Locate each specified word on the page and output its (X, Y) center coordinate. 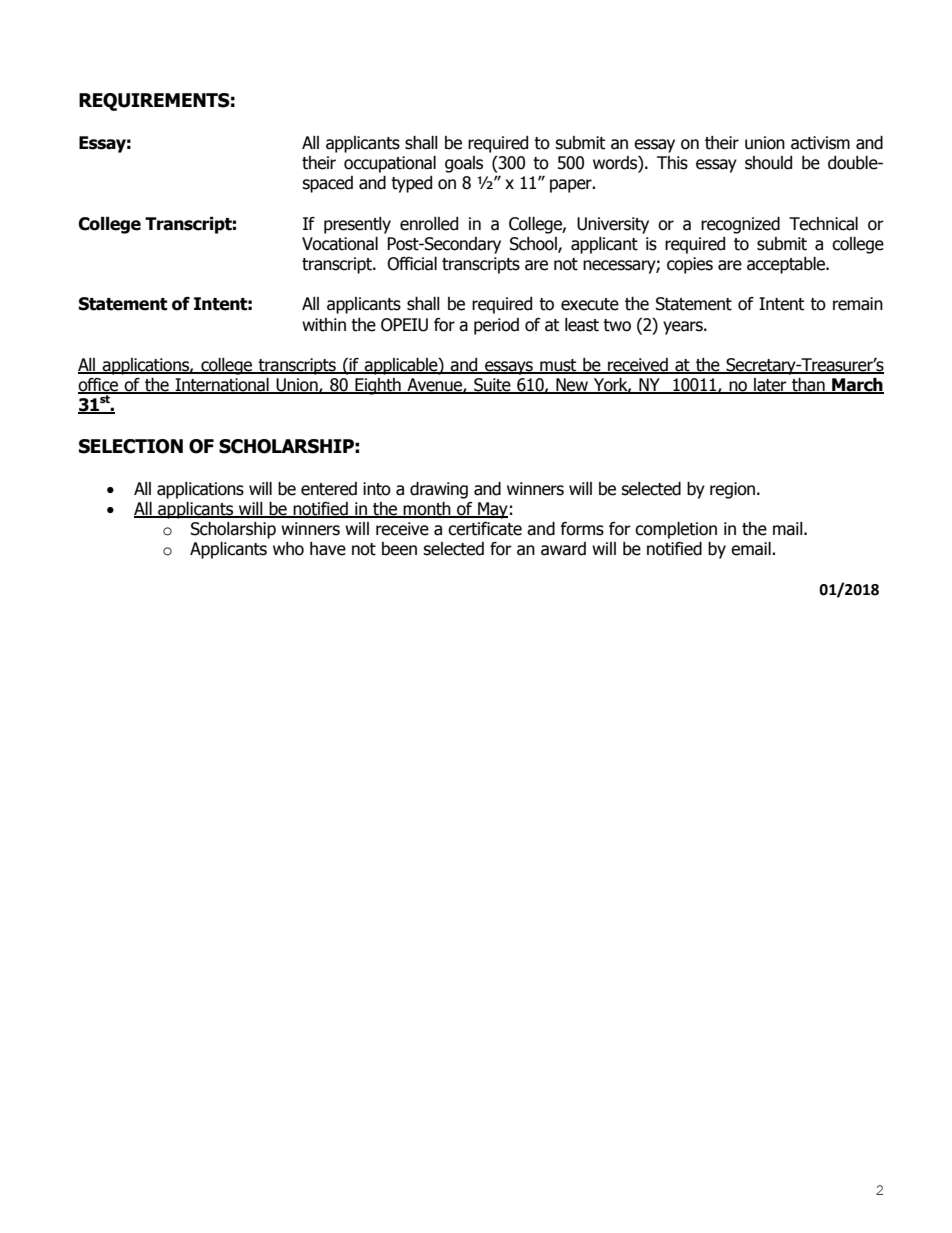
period (496, 326)
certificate (485, 529)
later (770, 386)
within (324, 325)
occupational (390, 164)
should (768, 163)
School (534, 245)
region (734, 490)
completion (676, 530)
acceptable (787, 265)
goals (464, 164)
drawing (439, 490)
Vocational (340, 244)
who (288, 549)
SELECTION (131, 446)
